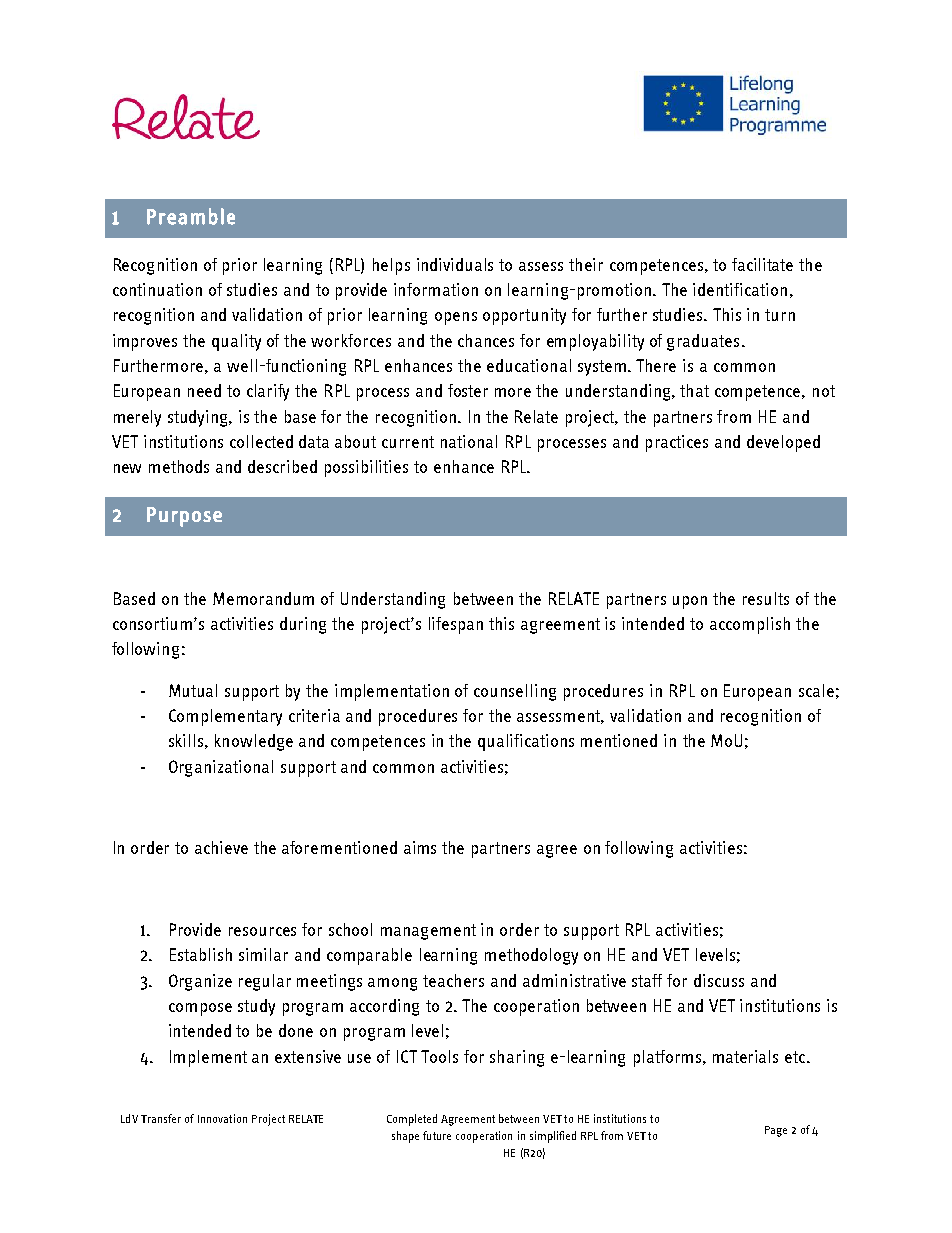  I want to click on future, so click(437, 1135).
